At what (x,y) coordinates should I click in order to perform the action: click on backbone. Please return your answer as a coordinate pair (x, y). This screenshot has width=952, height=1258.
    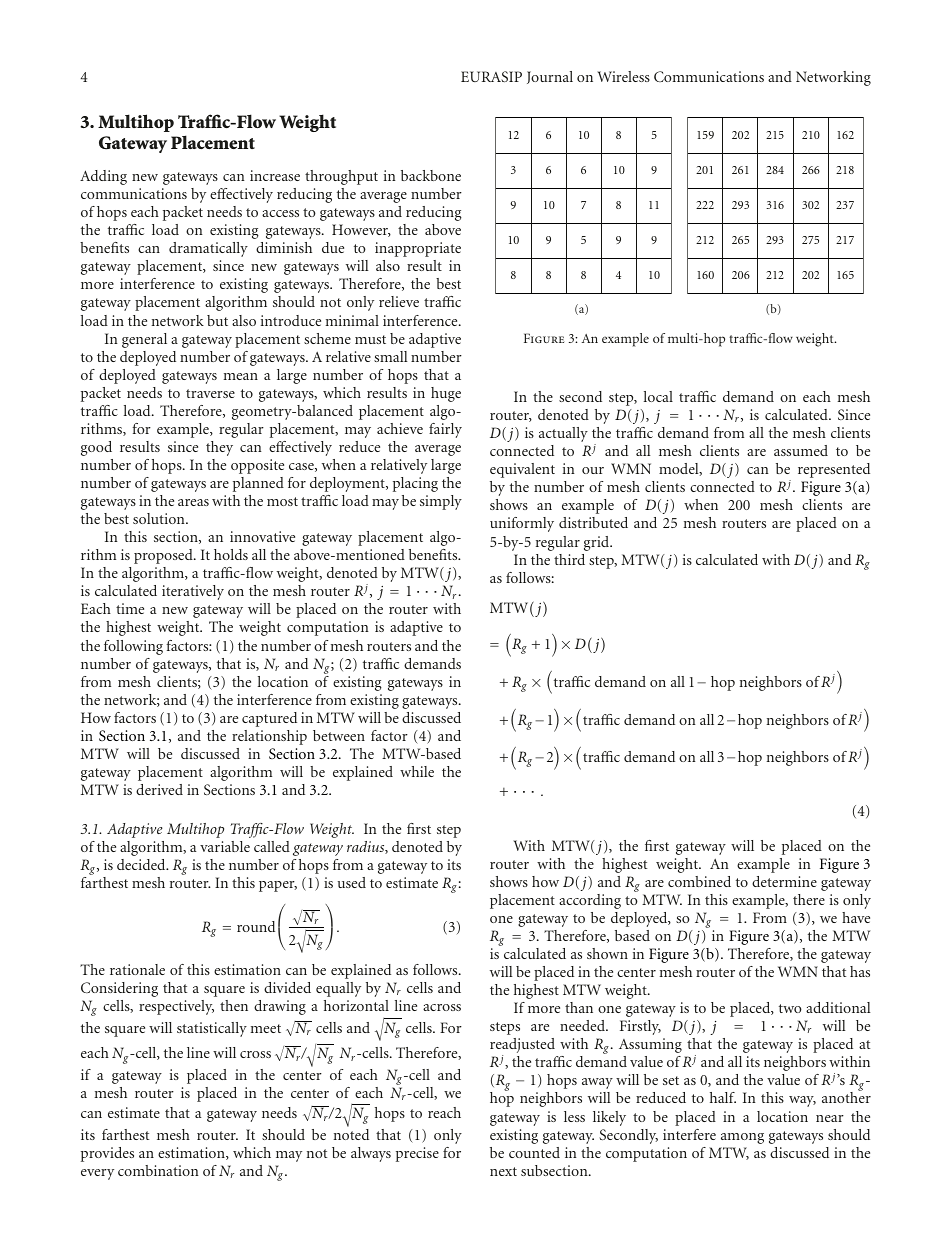
    Looking at the image, I should click on (431, 175).
